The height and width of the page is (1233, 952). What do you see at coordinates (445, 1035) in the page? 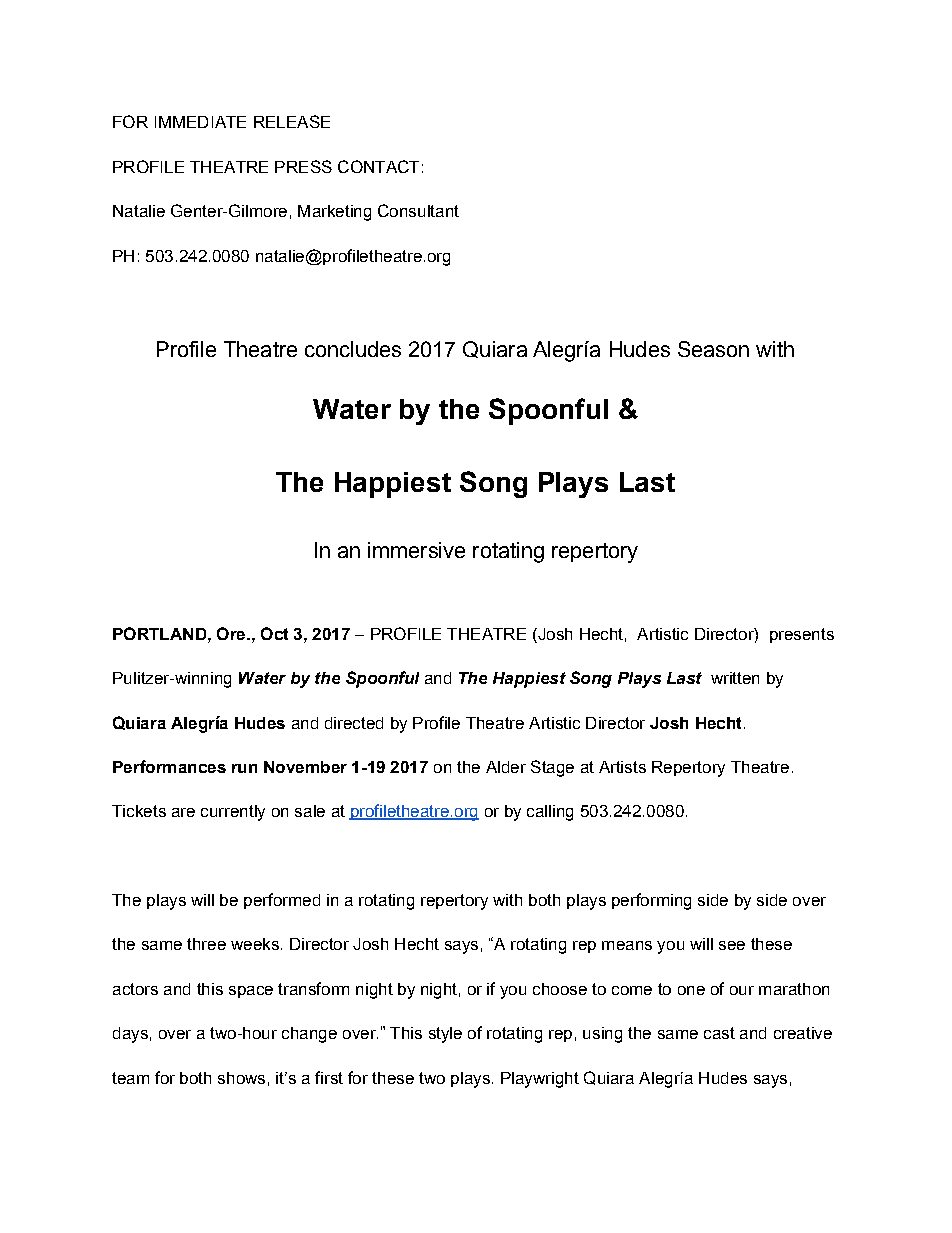
I see `style` at bounding box center [445, 1035].
